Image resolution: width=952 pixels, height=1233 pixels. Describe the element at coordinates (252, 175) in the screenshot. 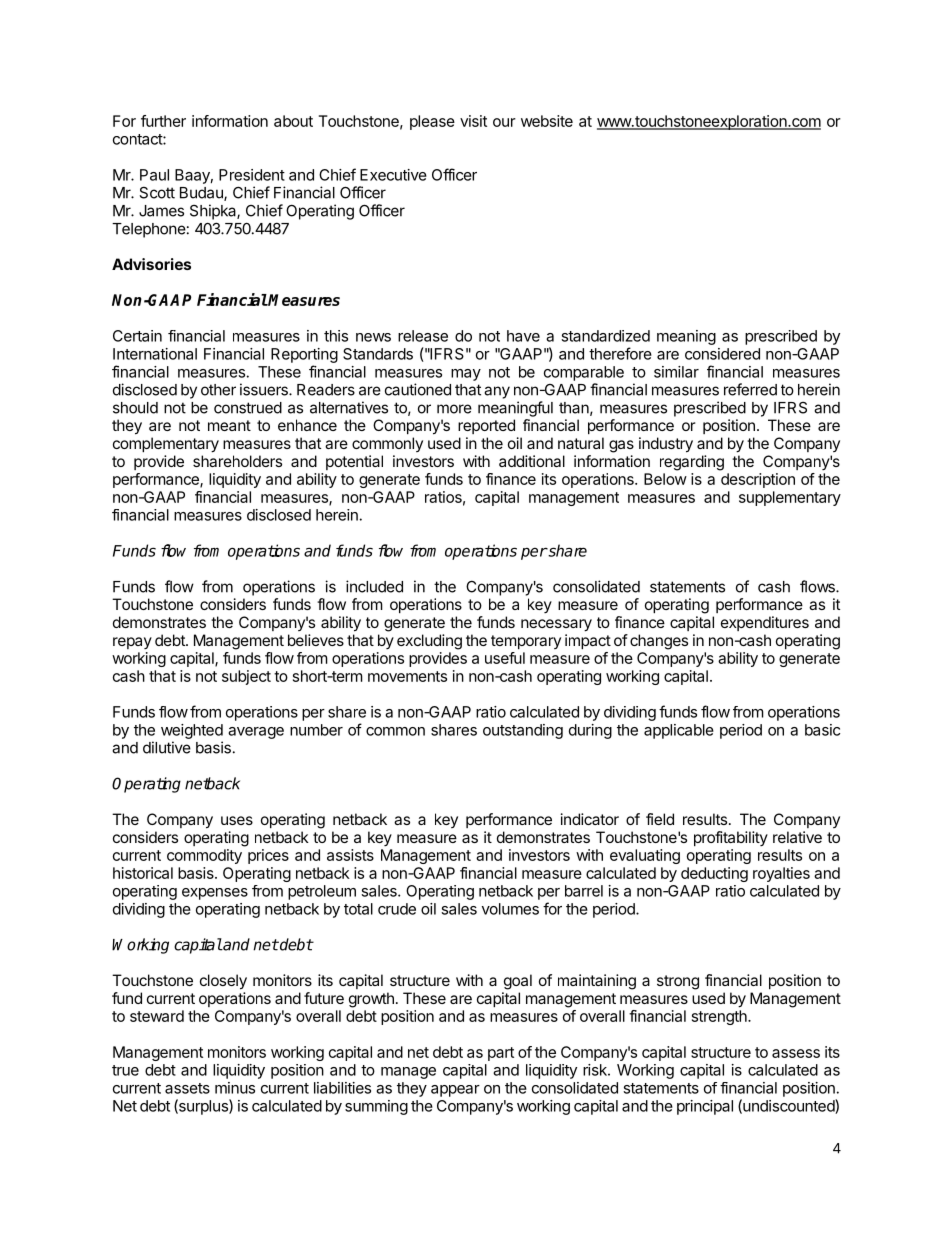

I see `President` at that location.
